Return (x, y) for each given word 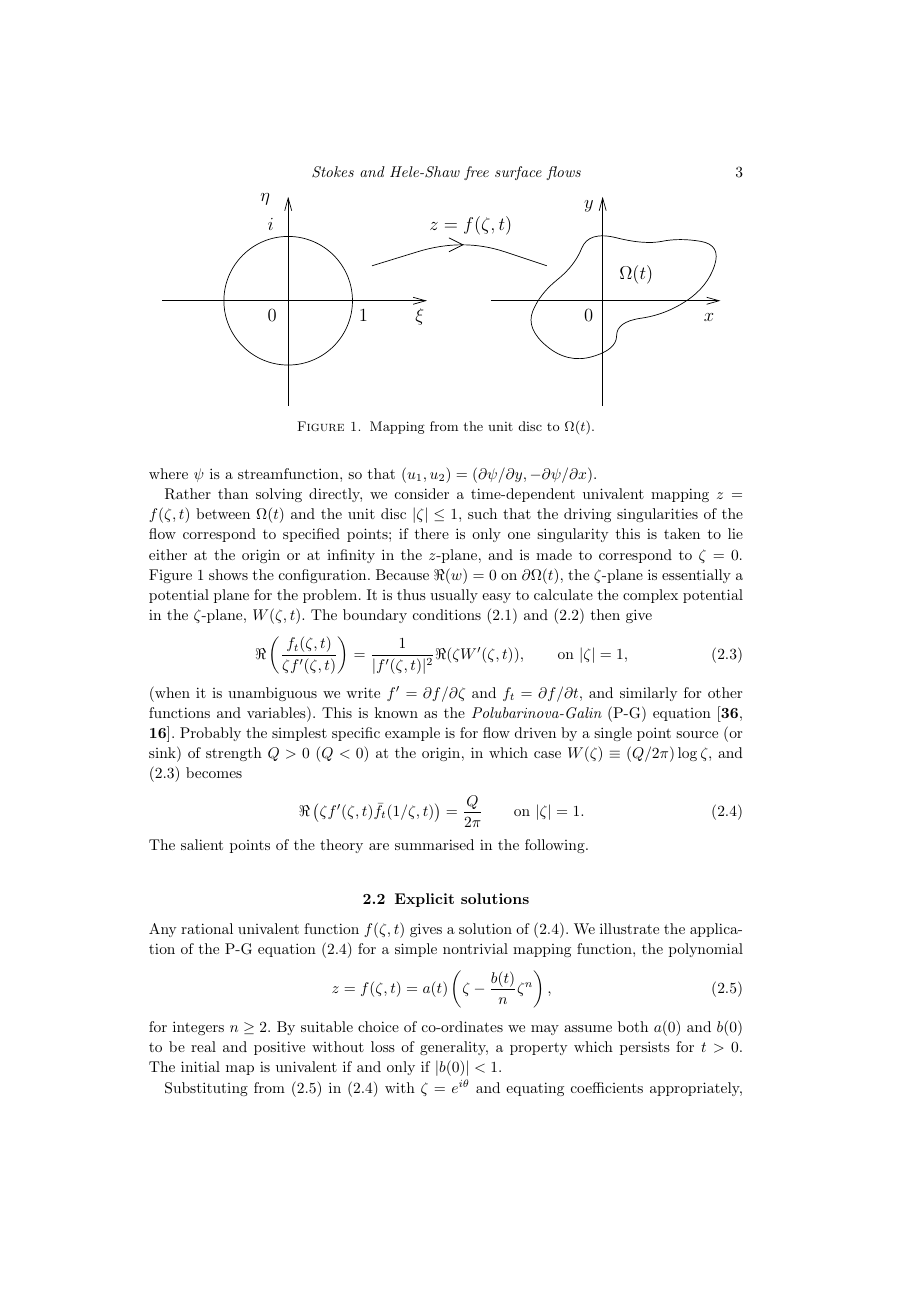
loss (383, 1046)
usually (454, 596)
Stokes (333, 172)
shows (228, 574)
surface (518, 173)
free (476, 173)
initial (200, 1066)
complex (650, 596)
